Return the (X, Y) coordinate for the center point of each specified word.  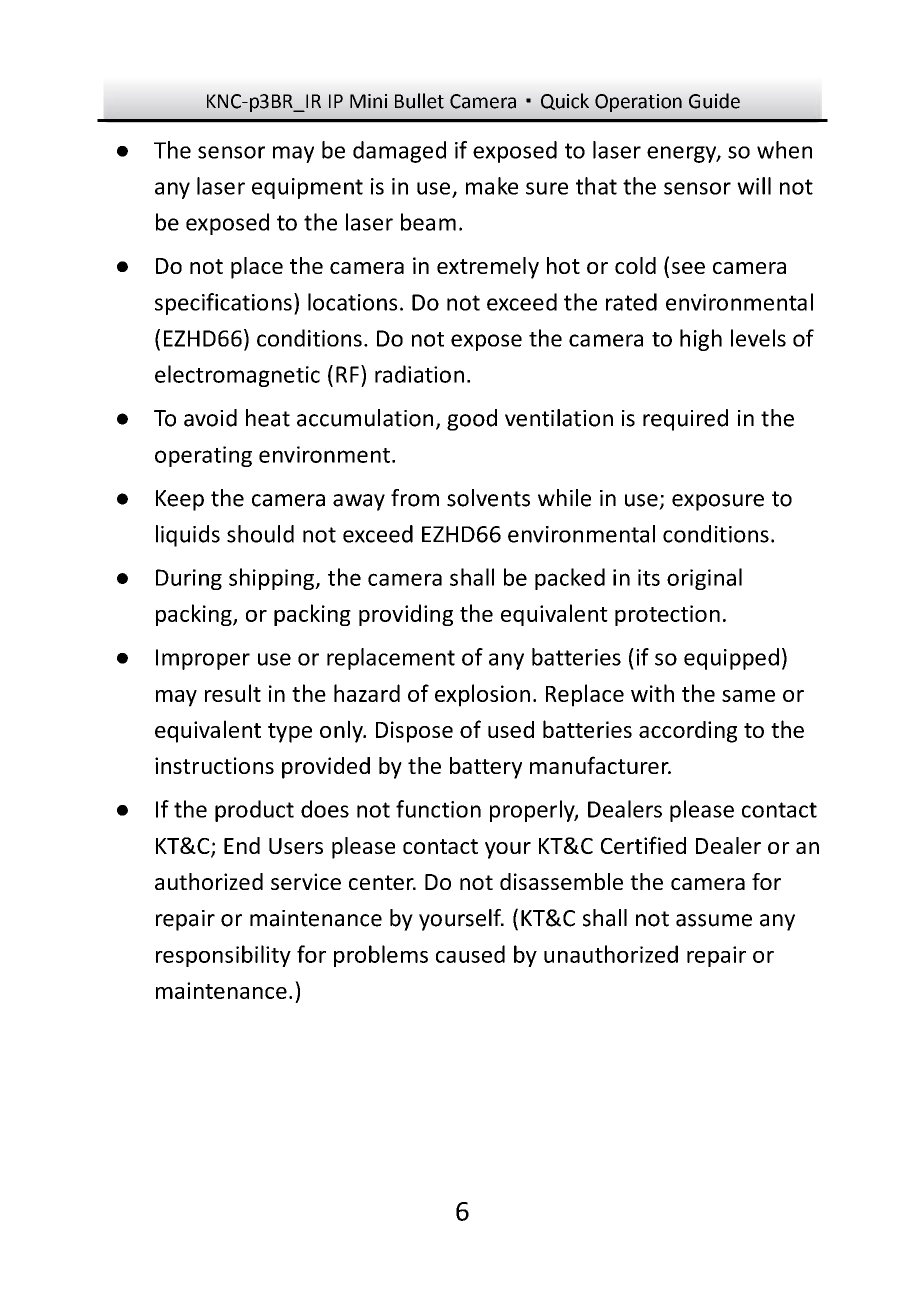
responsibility (223, 956)
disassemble (561, 881)
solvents (488, 498)
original (704, 579)
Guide (714, 101)
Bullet (419, 101)
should (260, 534)
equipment (307, 188)
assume (714, 920)
